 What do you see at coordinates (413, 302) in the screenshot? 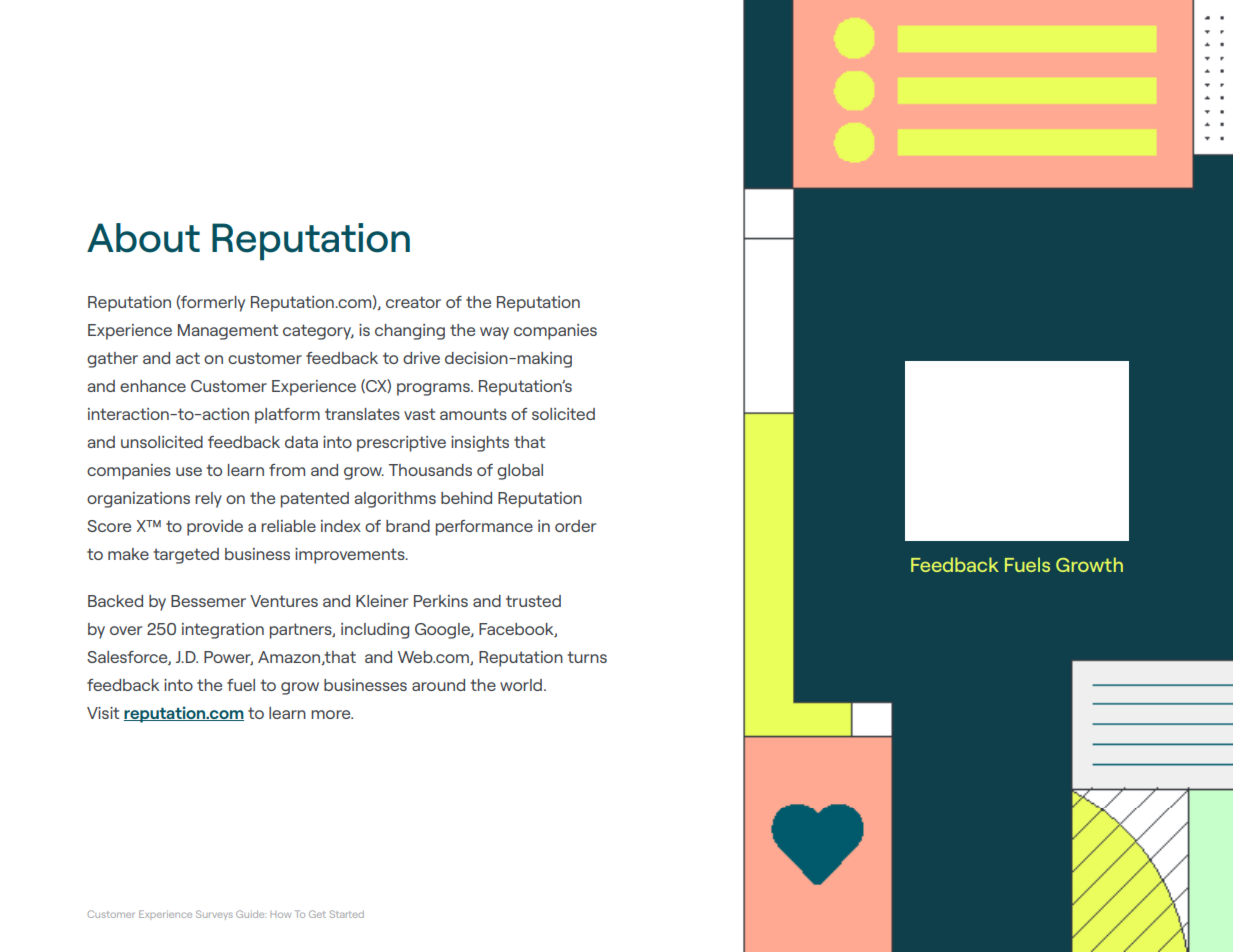
I see `creator` at bounding box center [413, 302].
